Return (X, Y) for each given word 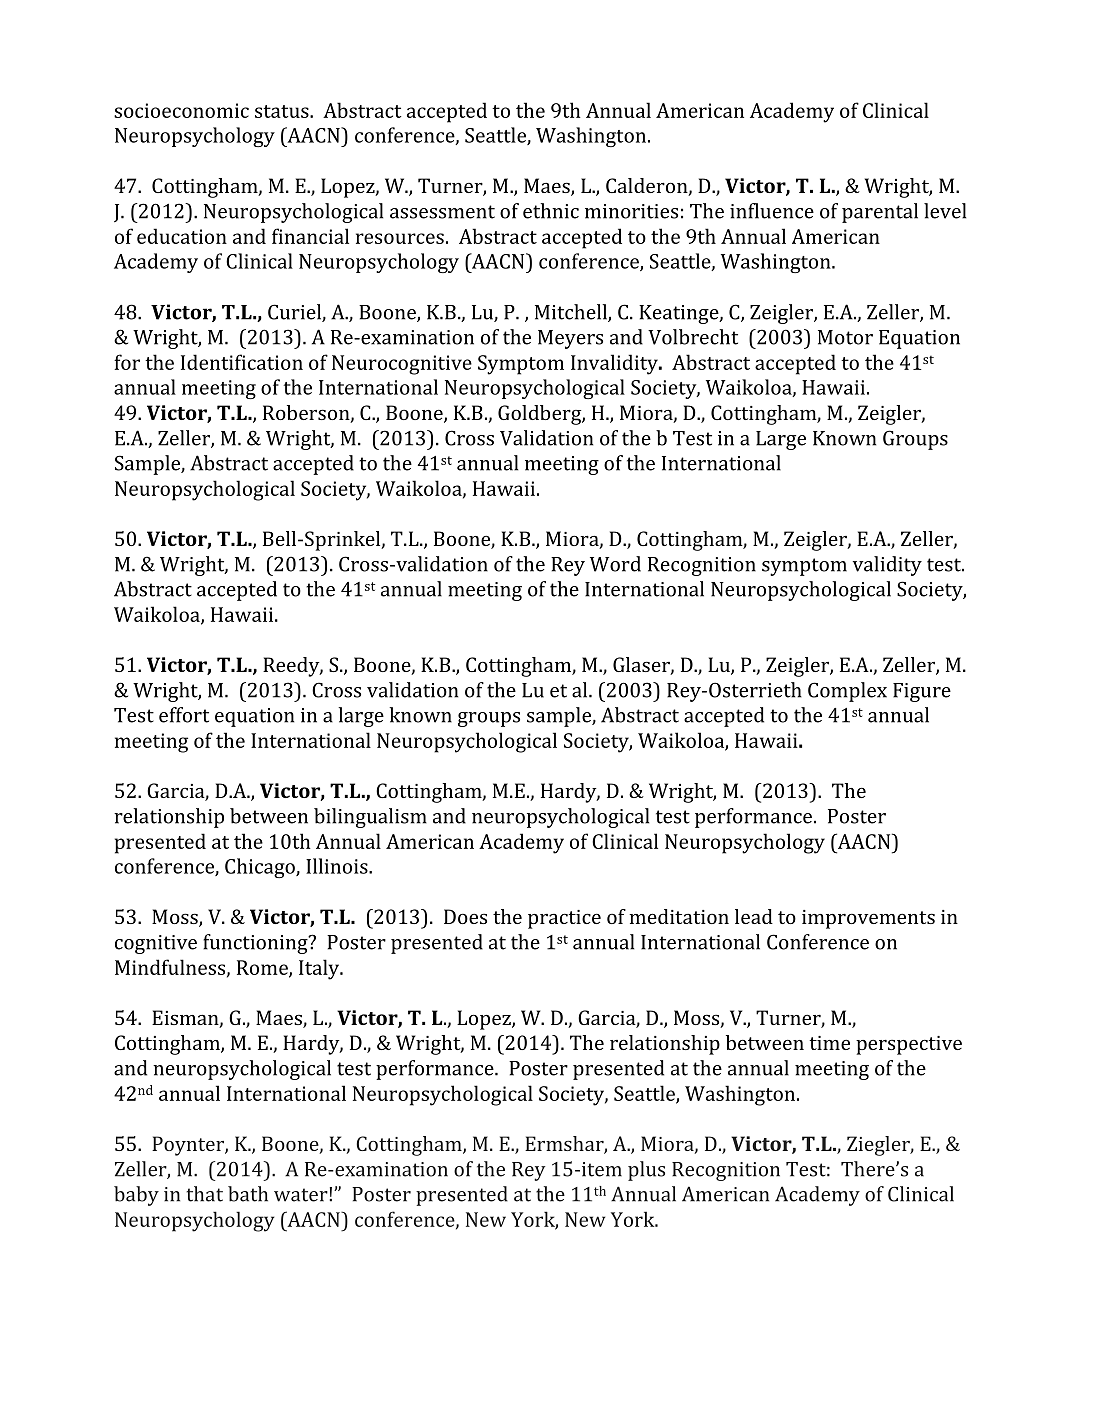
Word (615, 564)
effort (184, 715)
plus (646, 1171)
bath (248, 1194)
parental (880, 213)
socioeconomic (181, 110)
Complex (847, 692)
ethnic (551, 211)
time (829, 1043)
